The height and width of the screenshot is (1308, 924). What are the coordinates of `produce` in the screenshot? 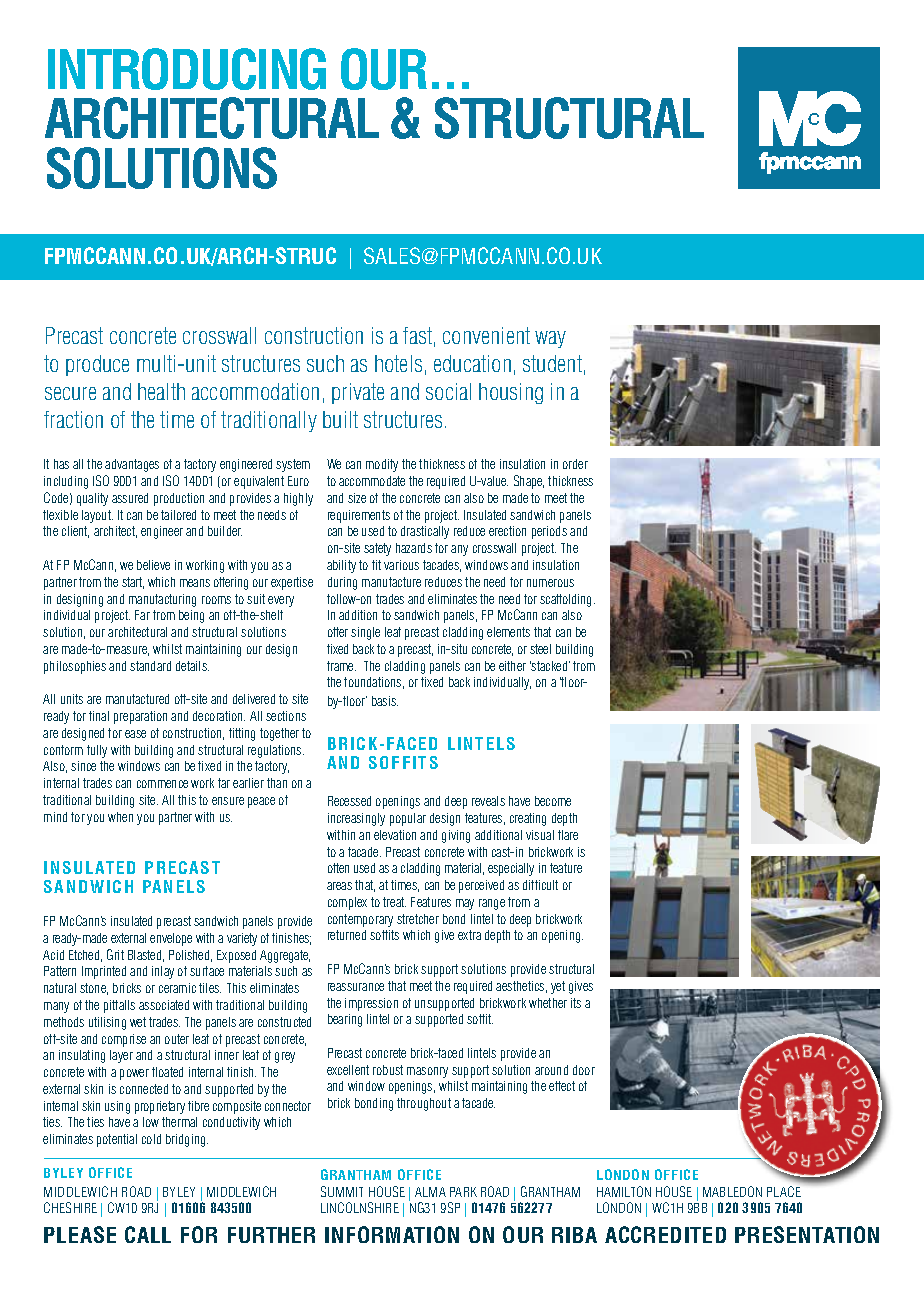 It's located at (97, 365).
